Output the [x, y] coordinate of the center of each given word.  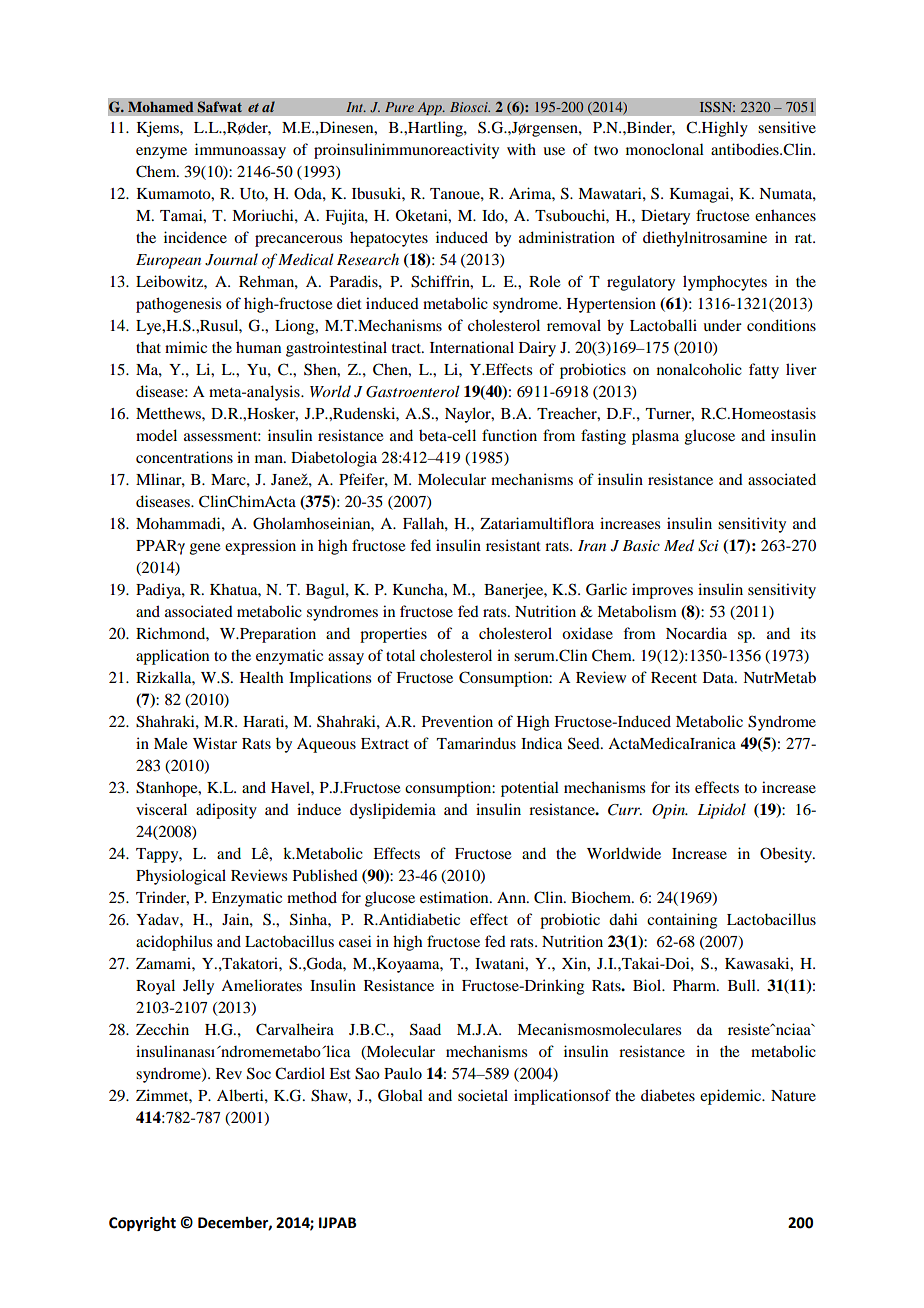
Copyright [142, 1223]
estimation [455, 897]
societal [483, 1095]
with [521, 149]
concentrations [184, 457]
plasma [655, 437]
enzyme [161, 153]
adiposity [226, 811]
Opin [670, 811]
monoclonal [665, 149]
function [509, 435]
